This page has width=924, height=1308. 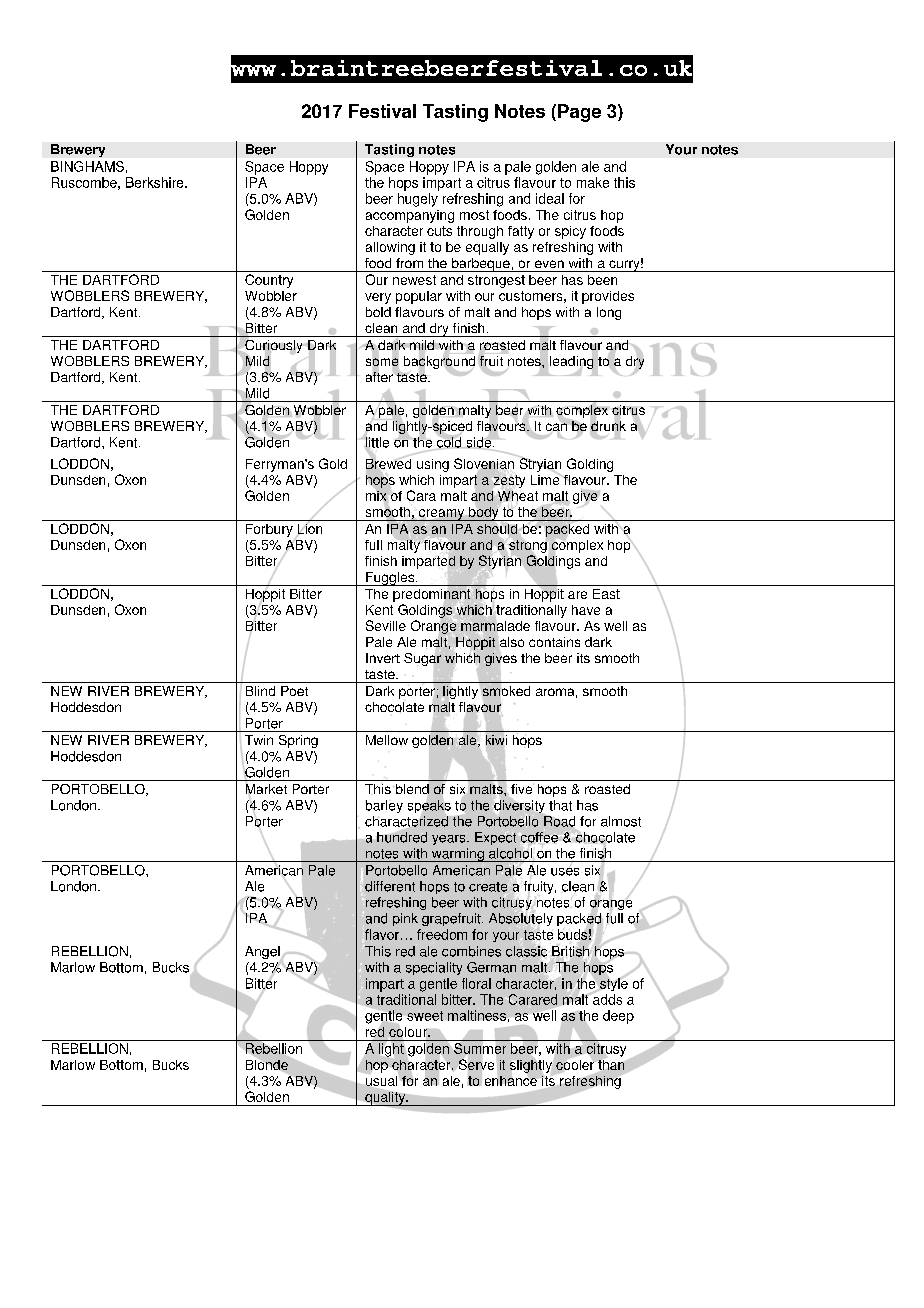 I want to click on Page, so click(x=579, y=113).
